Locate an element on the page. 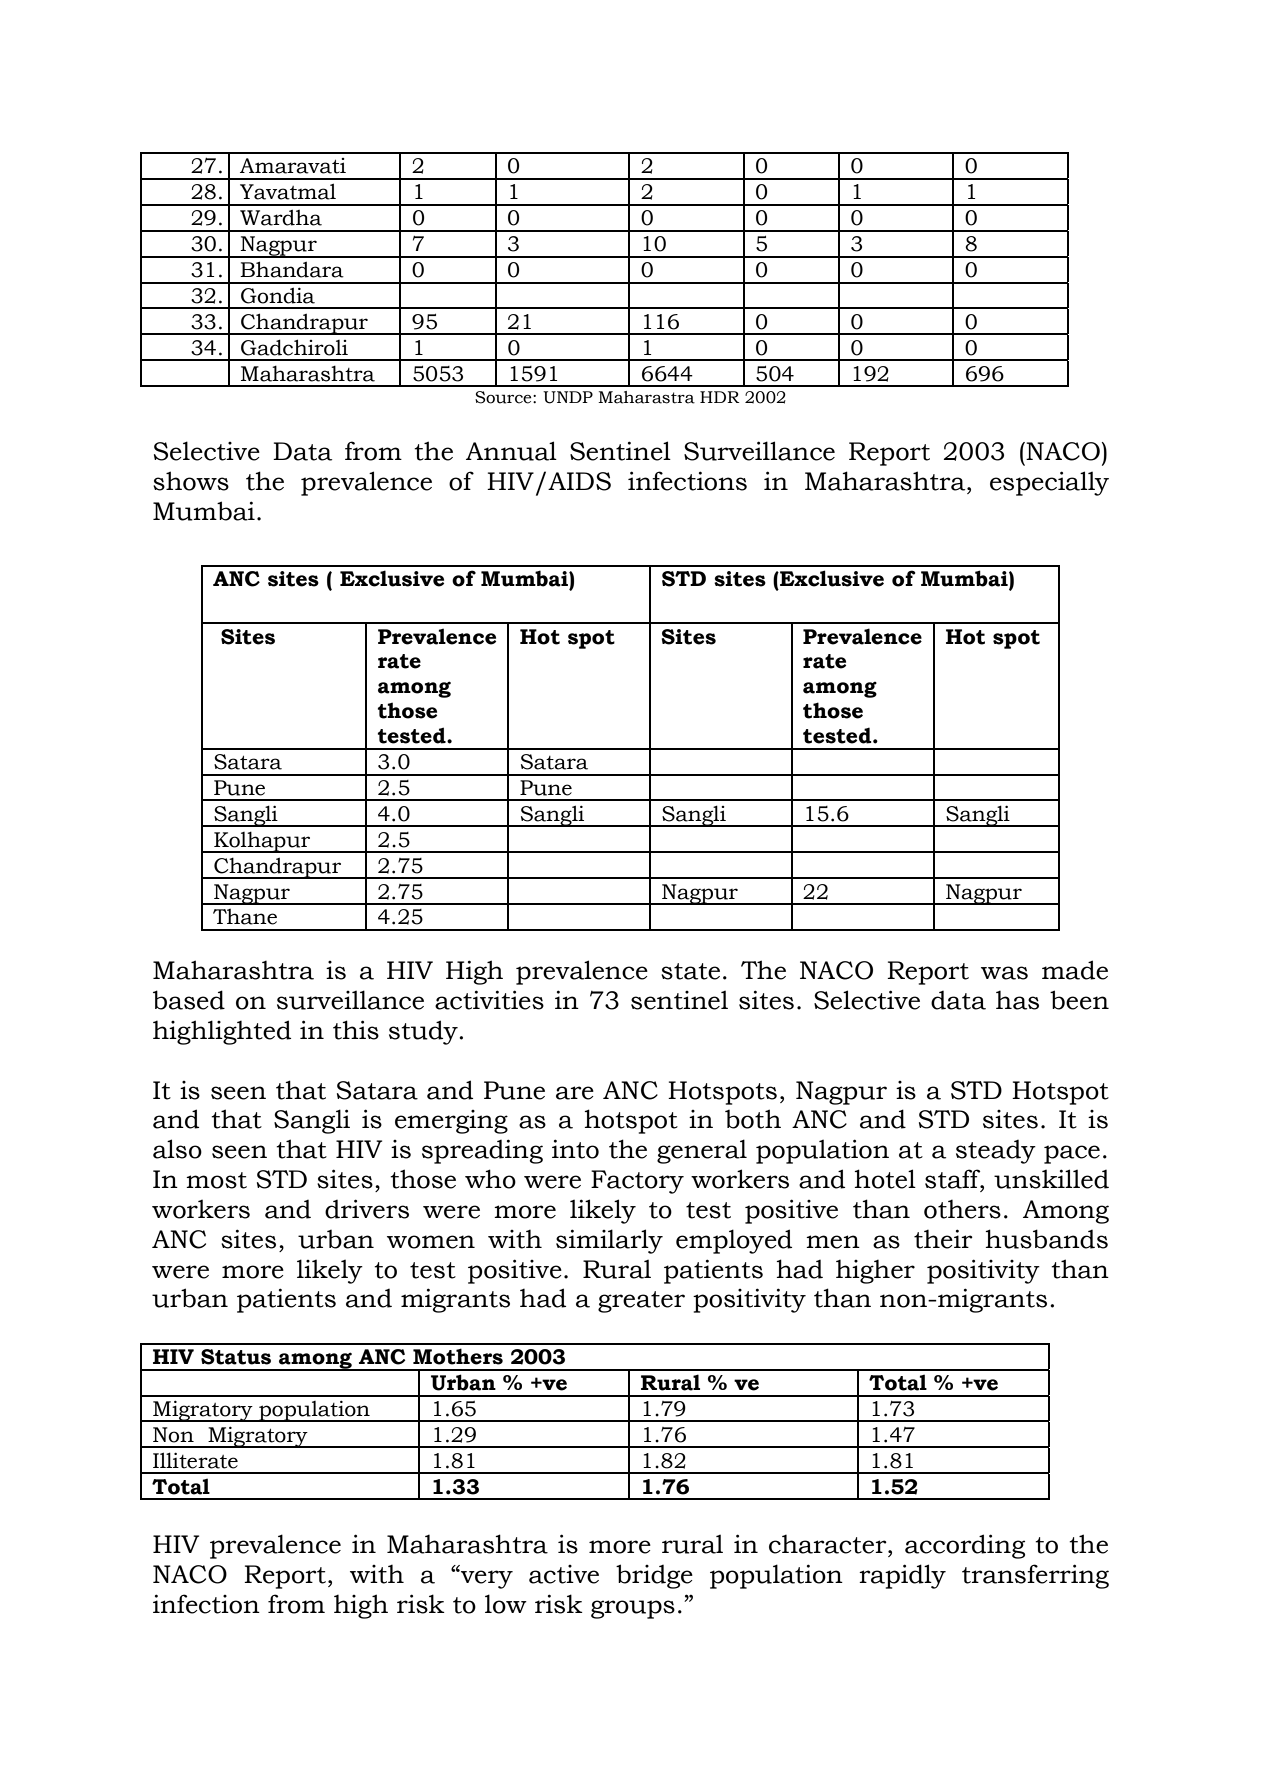 Image resolution: width=1261 pixels, height=1783 pixels. this is located at coordinates (356, 1030).
